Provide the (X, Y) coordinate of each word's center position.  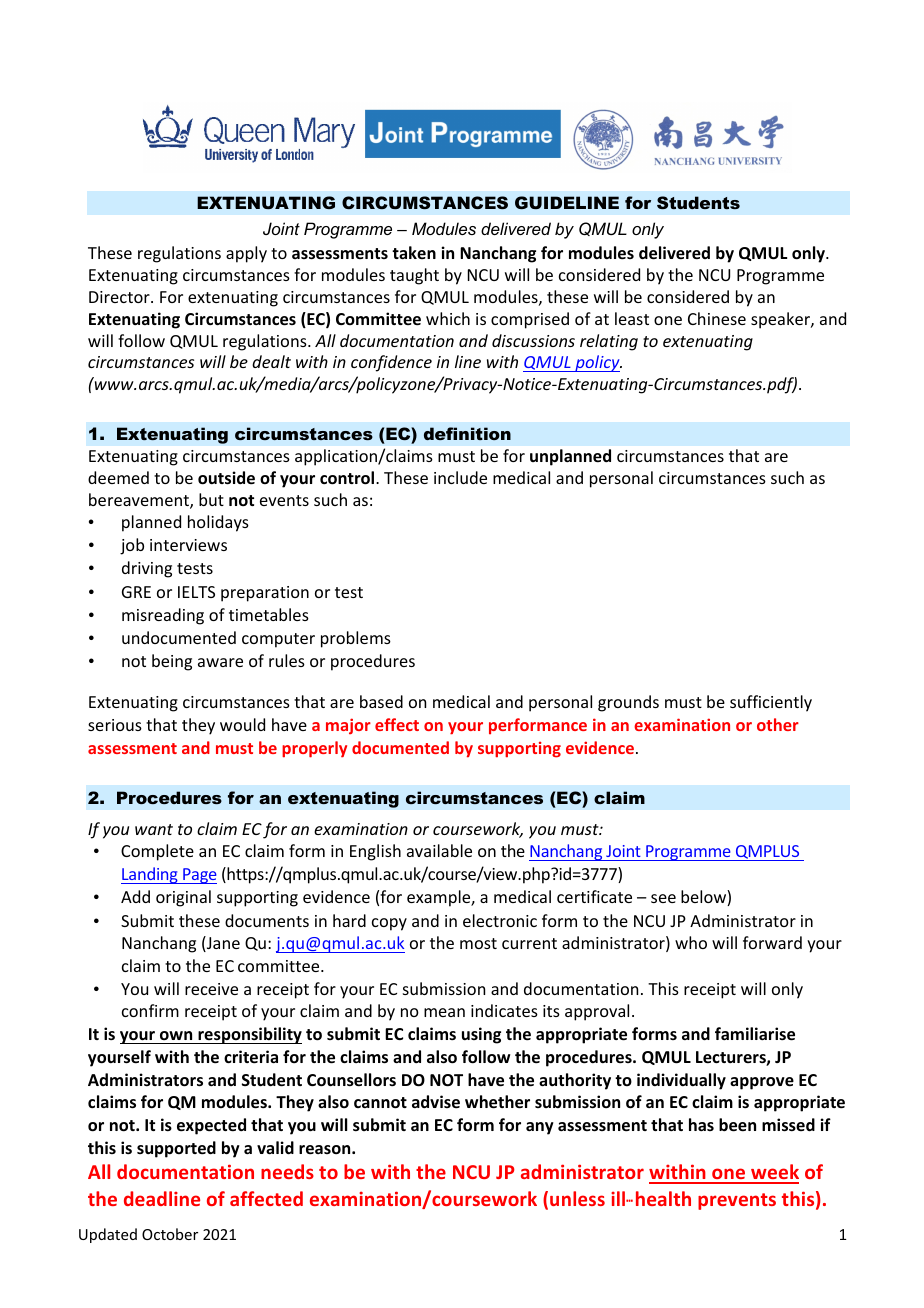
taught (414, 276)
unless (577, 1198)
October (170, 1234)
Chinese (717, 318)
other (778, 724)
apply (246, 254)
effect (397, 724)
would (242, 724)
